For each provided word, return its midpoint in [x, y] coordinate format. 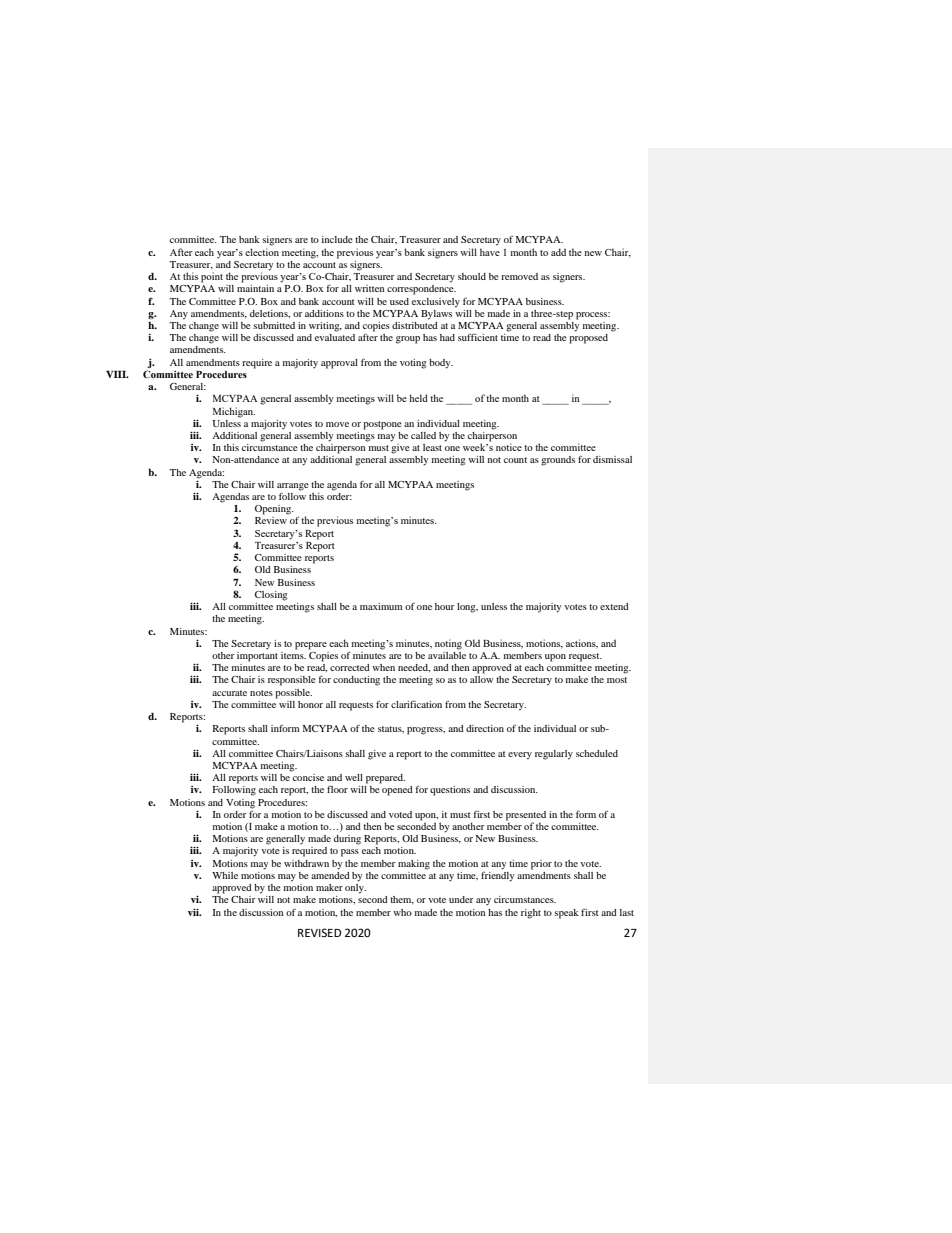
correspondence [421, 290]
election [262, 252]
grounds [558, 461]
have [490, 252]
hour [445, 606]
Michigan [234, 412]
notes [261, 693]
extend [614, 606]
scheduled [597, 753]
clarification [416, 704]
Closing [271, 596]
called [423, 435]
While [225, 875]
